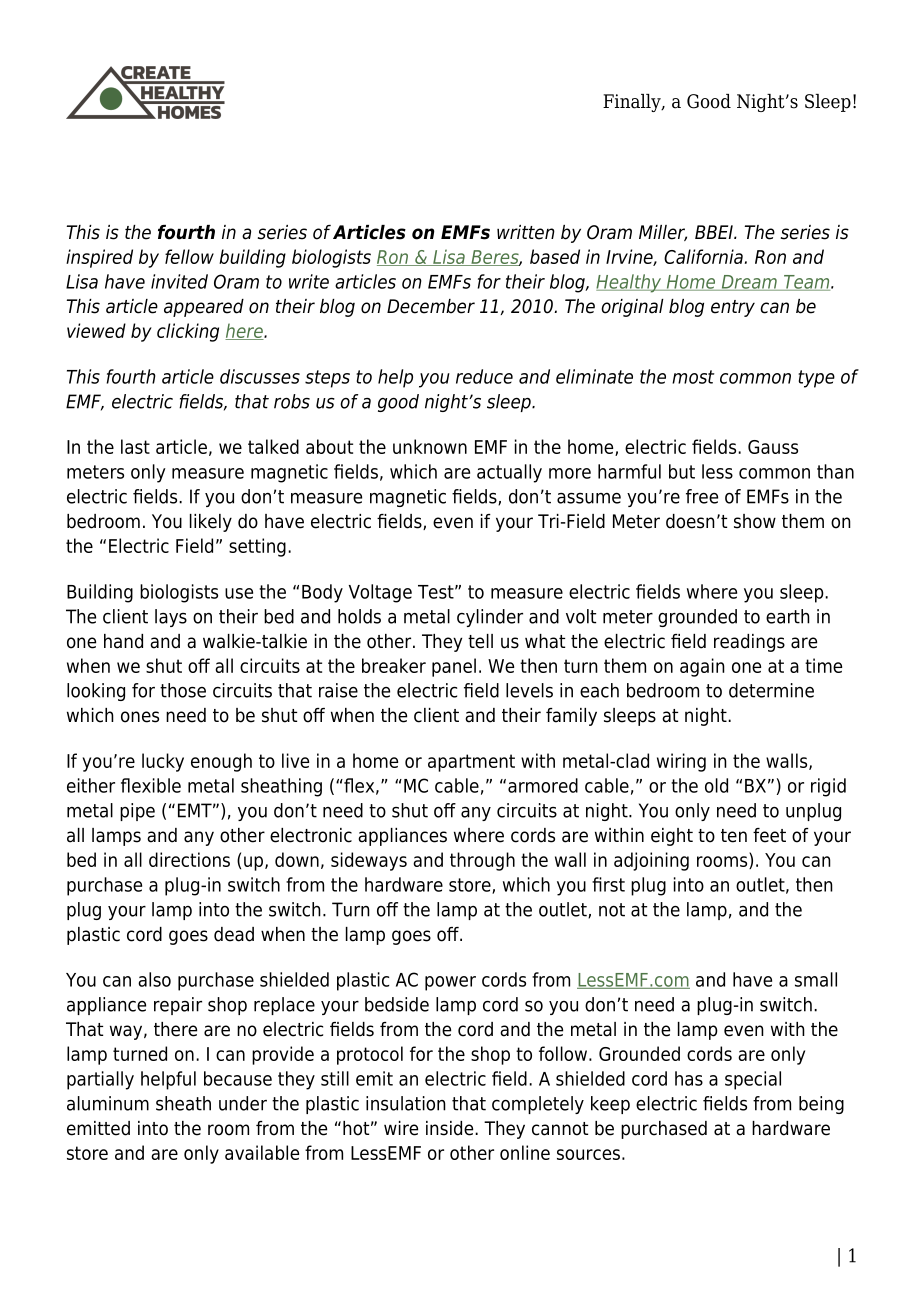 The width and height of the page is (924, 1308). Describe the element at coordinates (430, 446) in the page. I see `unknown` at that location.
